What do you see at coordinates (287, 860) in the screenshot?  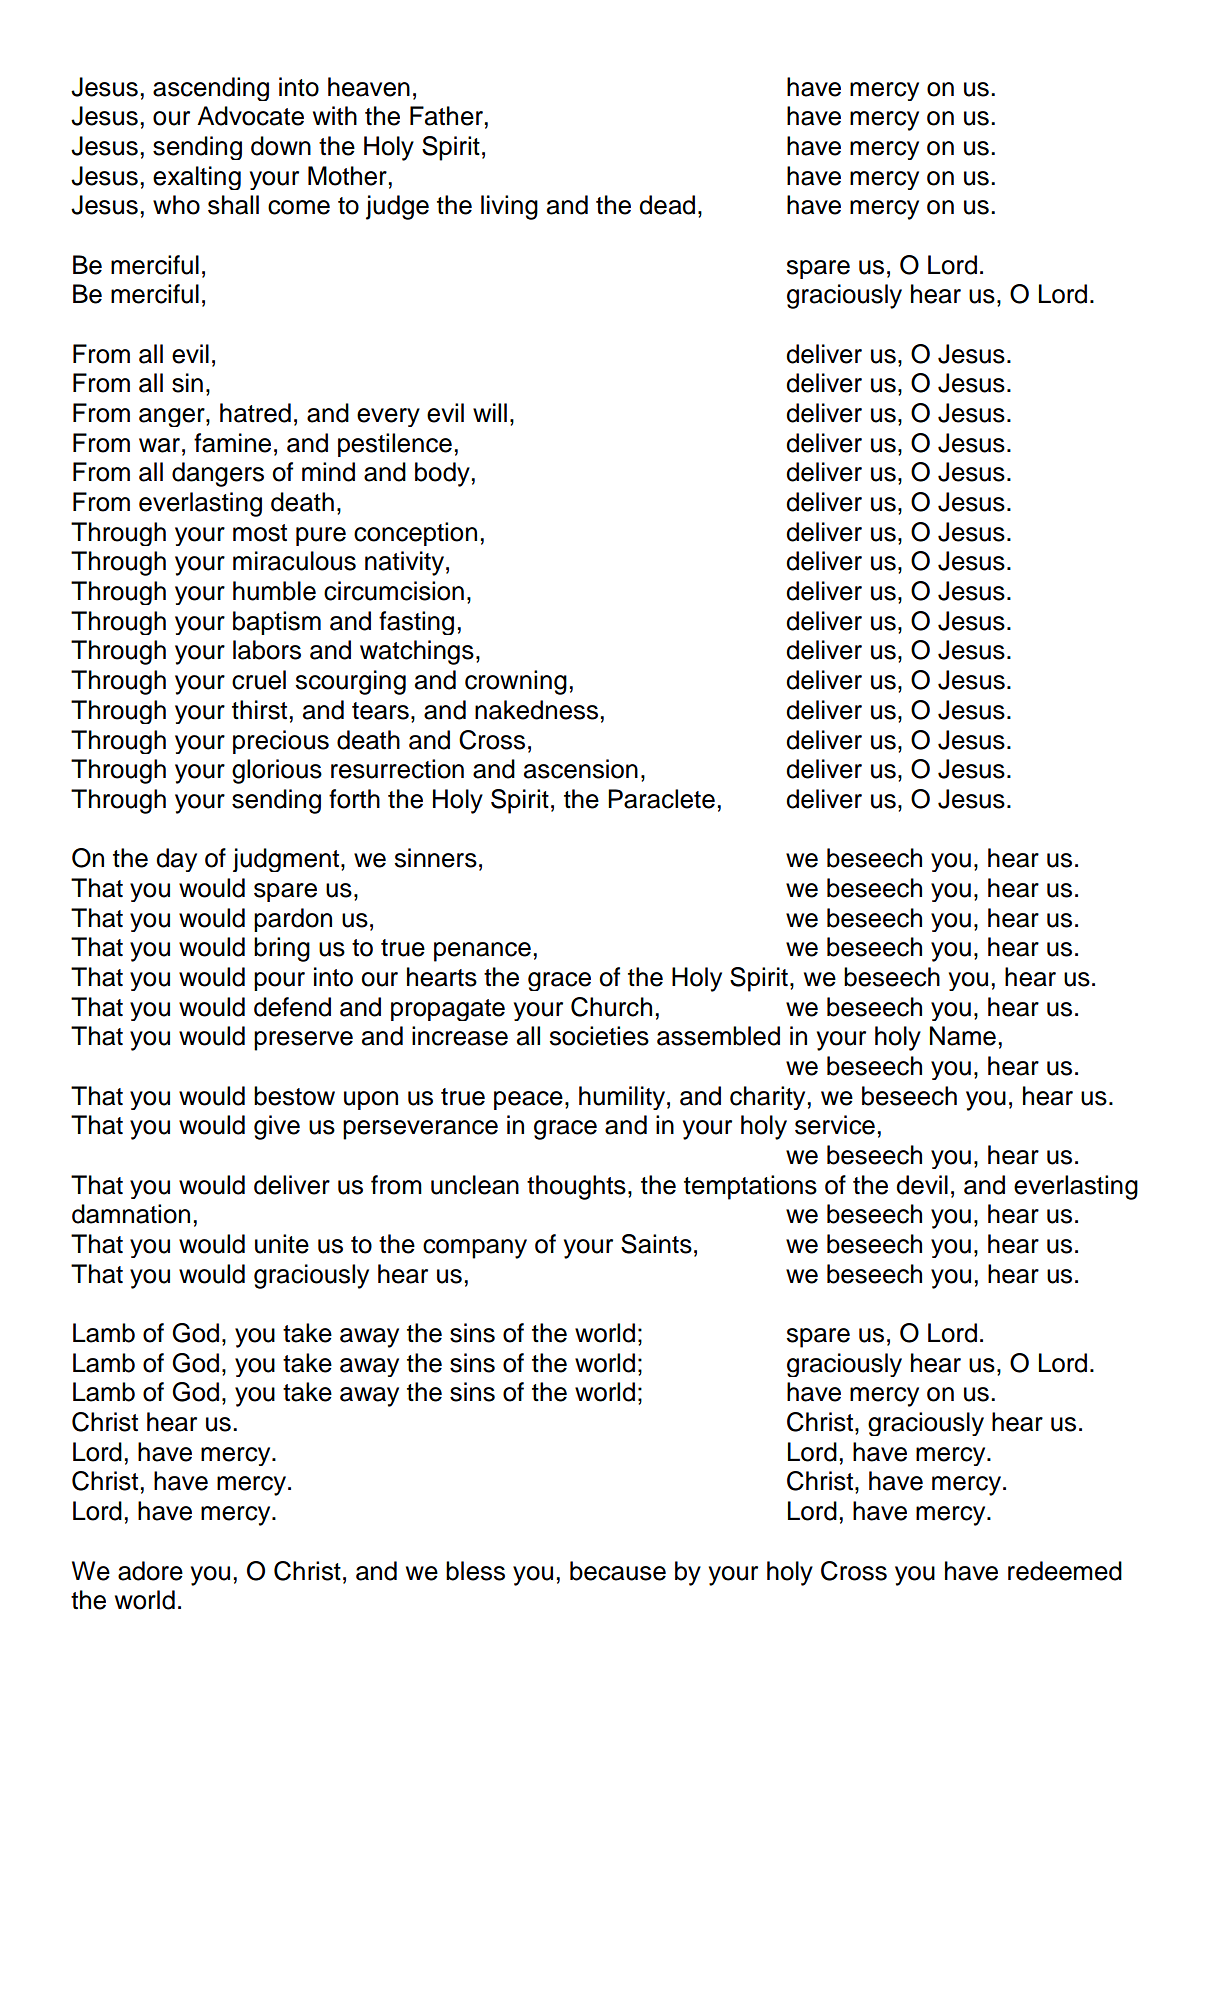 I see `judgment` at bounding box center [287, 860].
